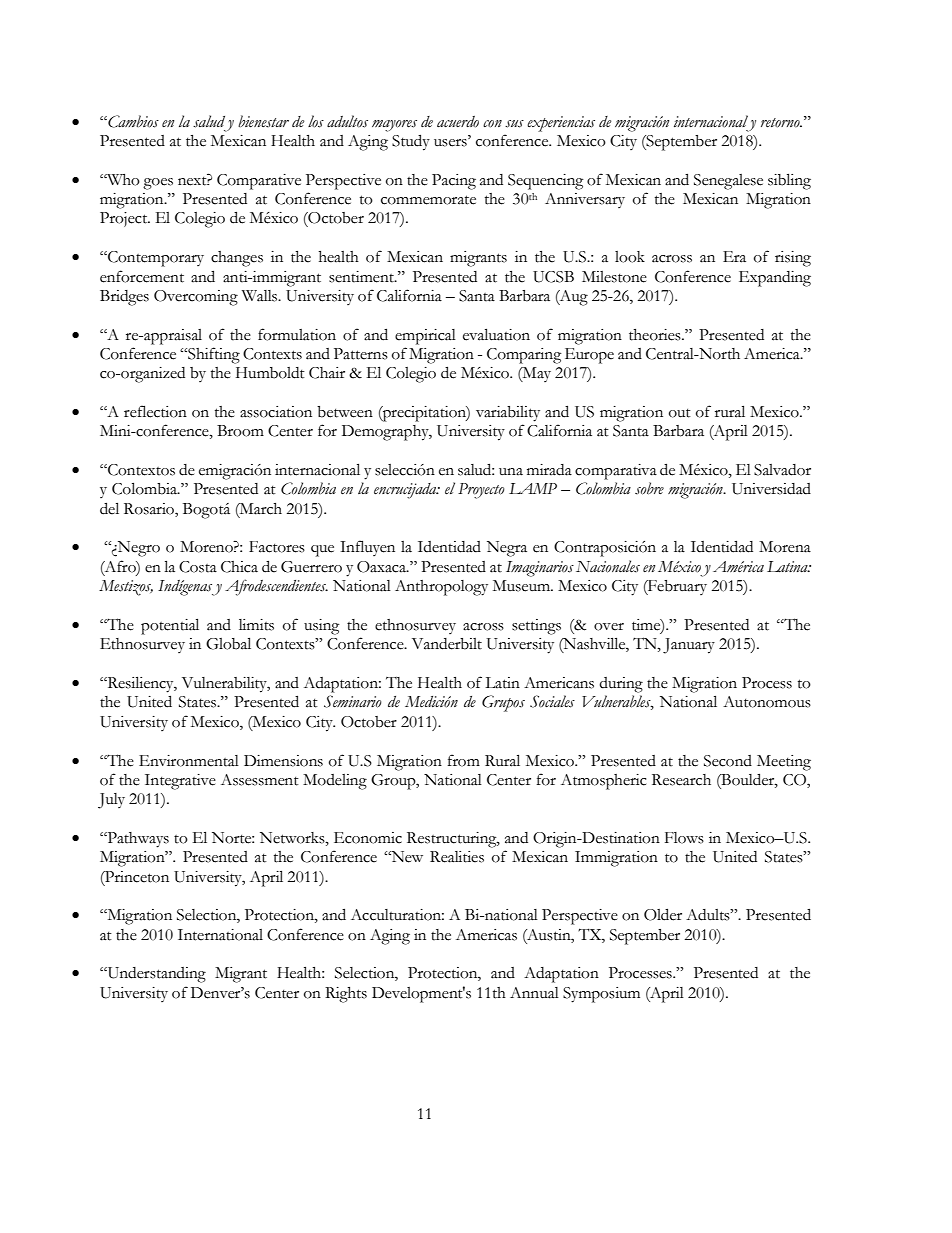 This page has width=952, height=1233. Describe the element at coordinates (508, 414) in the page. I see `variability` at that location.
